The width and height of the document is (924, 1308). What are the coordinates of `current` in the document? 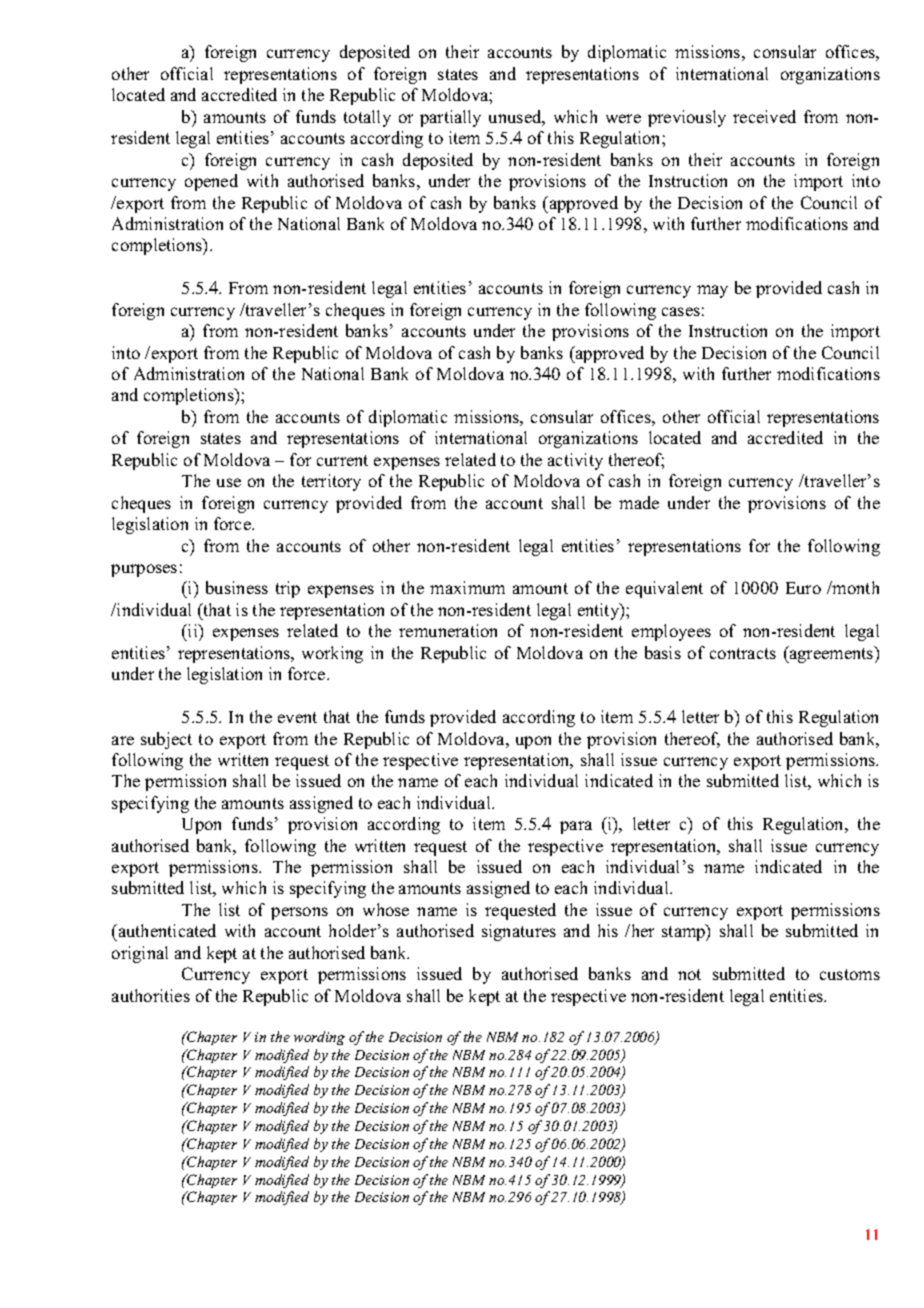 It's located at (342, 460).
